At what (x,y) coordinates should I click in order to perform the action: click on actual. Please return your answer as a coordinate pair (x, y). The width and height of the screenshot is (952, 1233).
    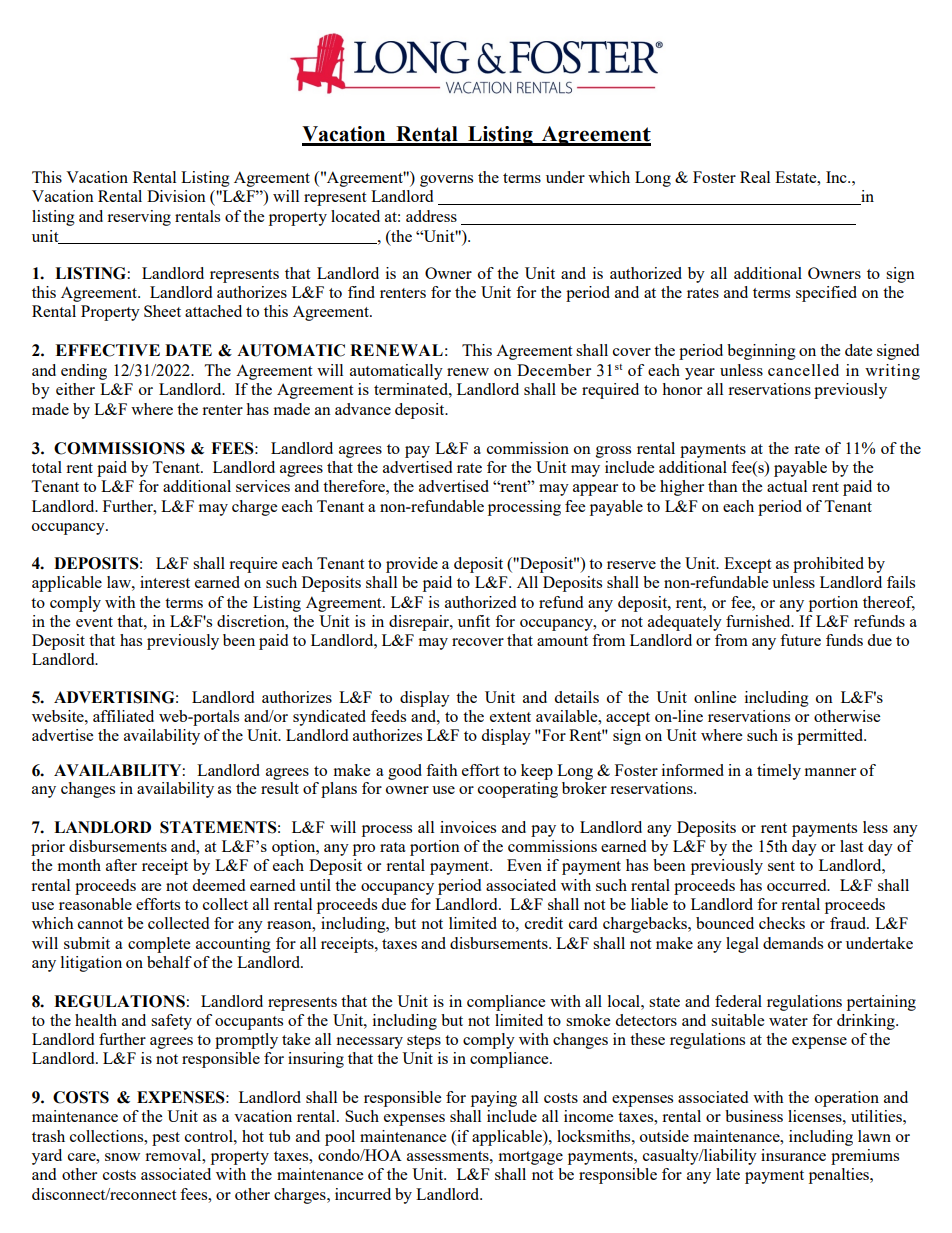
    Looking at the image, I should click on (787, 486).
